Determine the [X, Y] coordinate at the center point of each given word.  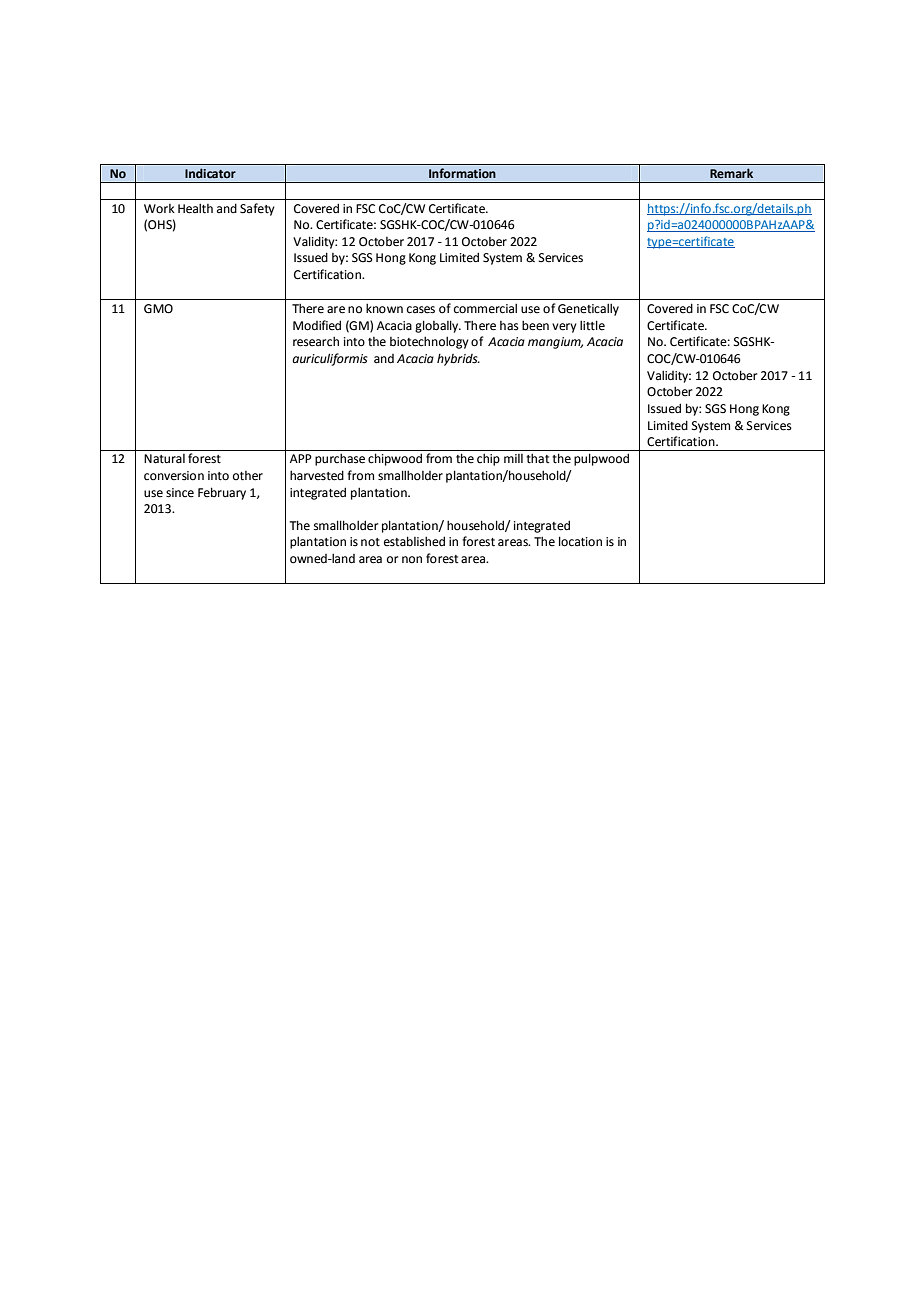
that [538, 458]
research [316, 341]
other [248, 476]
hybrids [458, 360]
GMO [158, 309]
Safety [257, 209]
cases [421, 310]
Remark [731, 173]
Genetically [588, 309]
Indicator [210, 173]
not [370, 542]
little [592, 325]
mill [513, 458]
